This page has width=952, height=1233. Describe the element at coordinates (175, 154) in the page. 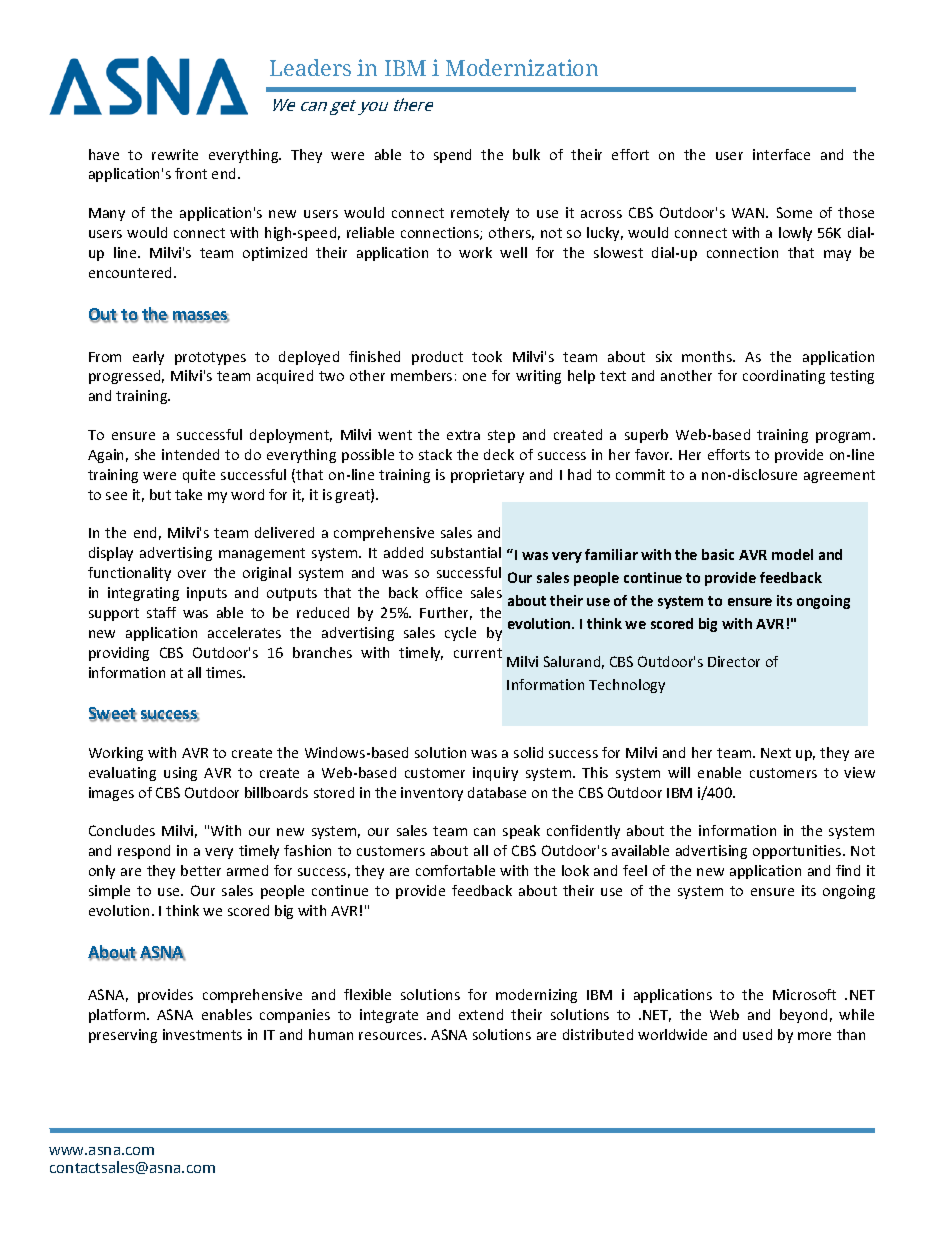

I see `rewrite` at that location.
